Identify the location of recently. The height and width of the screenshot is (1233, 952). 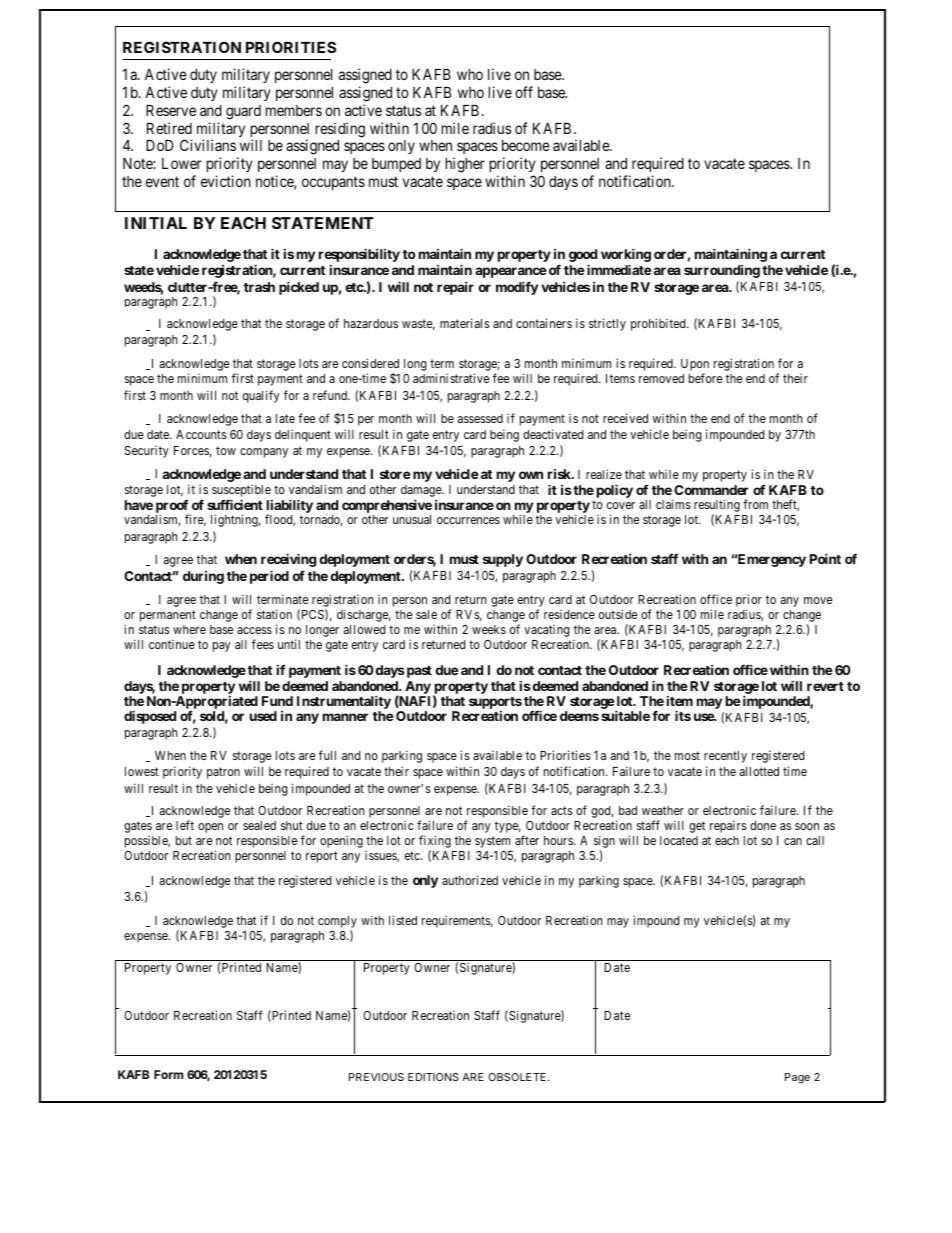
(725, 757).
